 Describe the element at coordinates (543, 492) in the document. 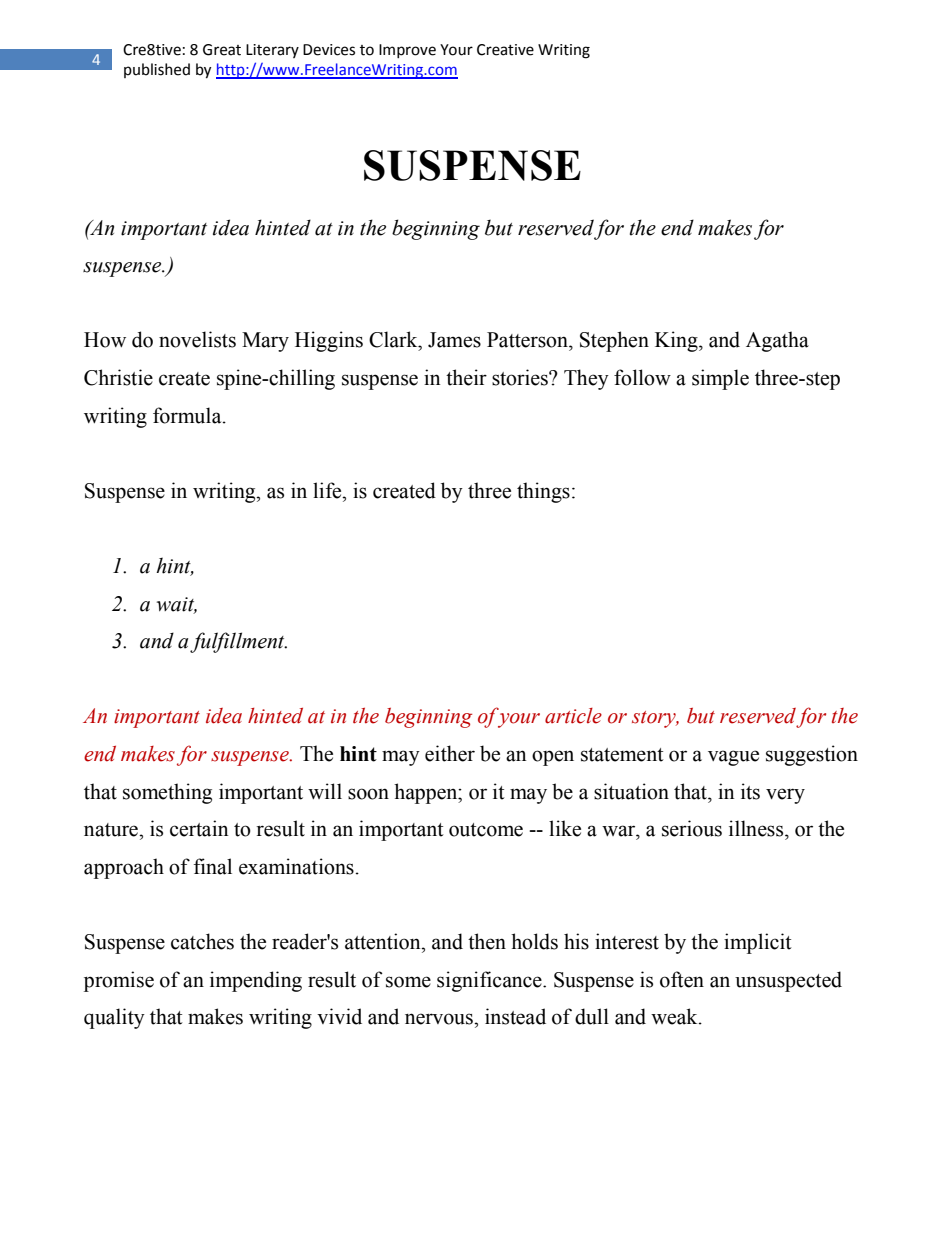

I see `things` at that location.
